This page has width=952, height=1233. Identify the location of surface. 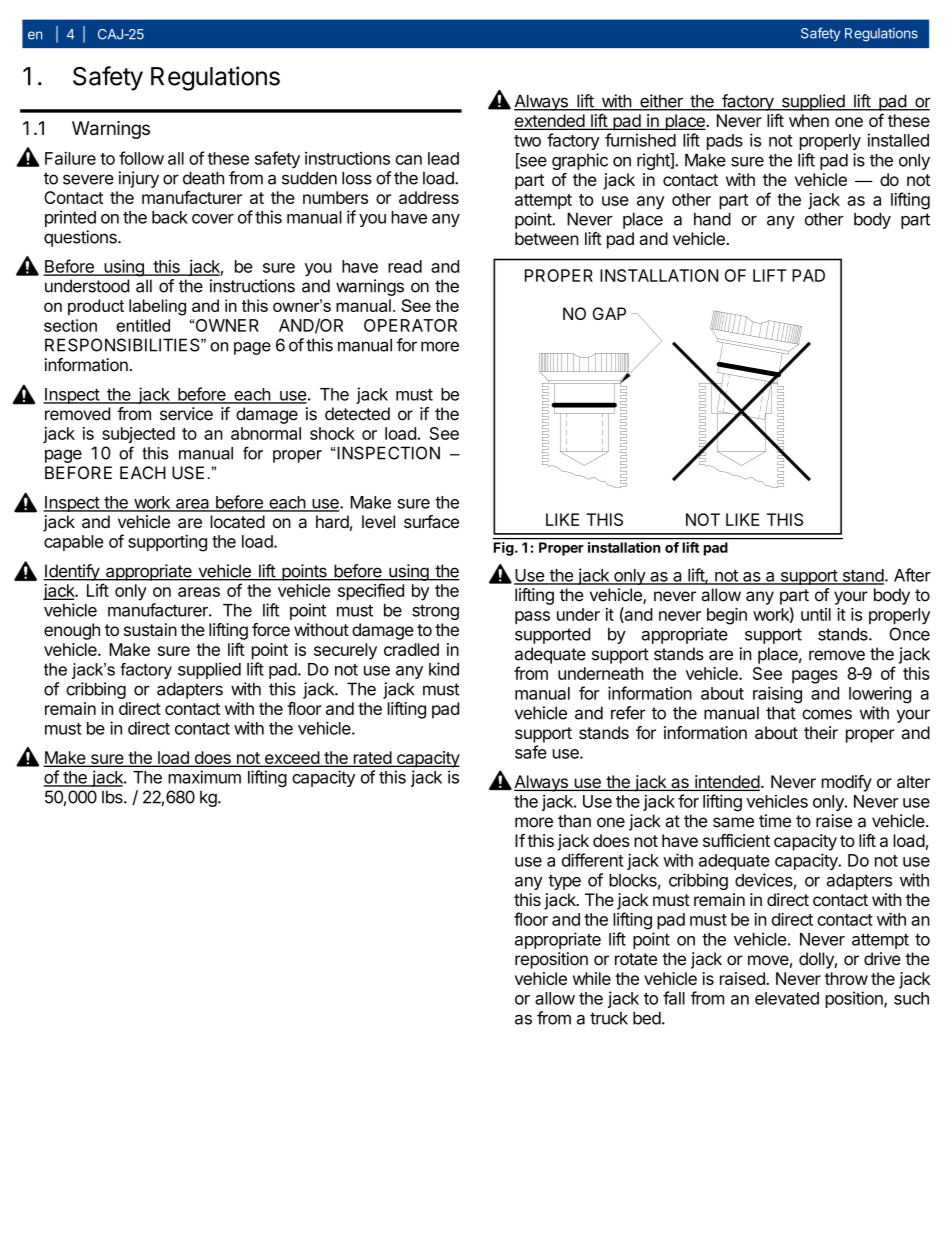
(431, 522).
